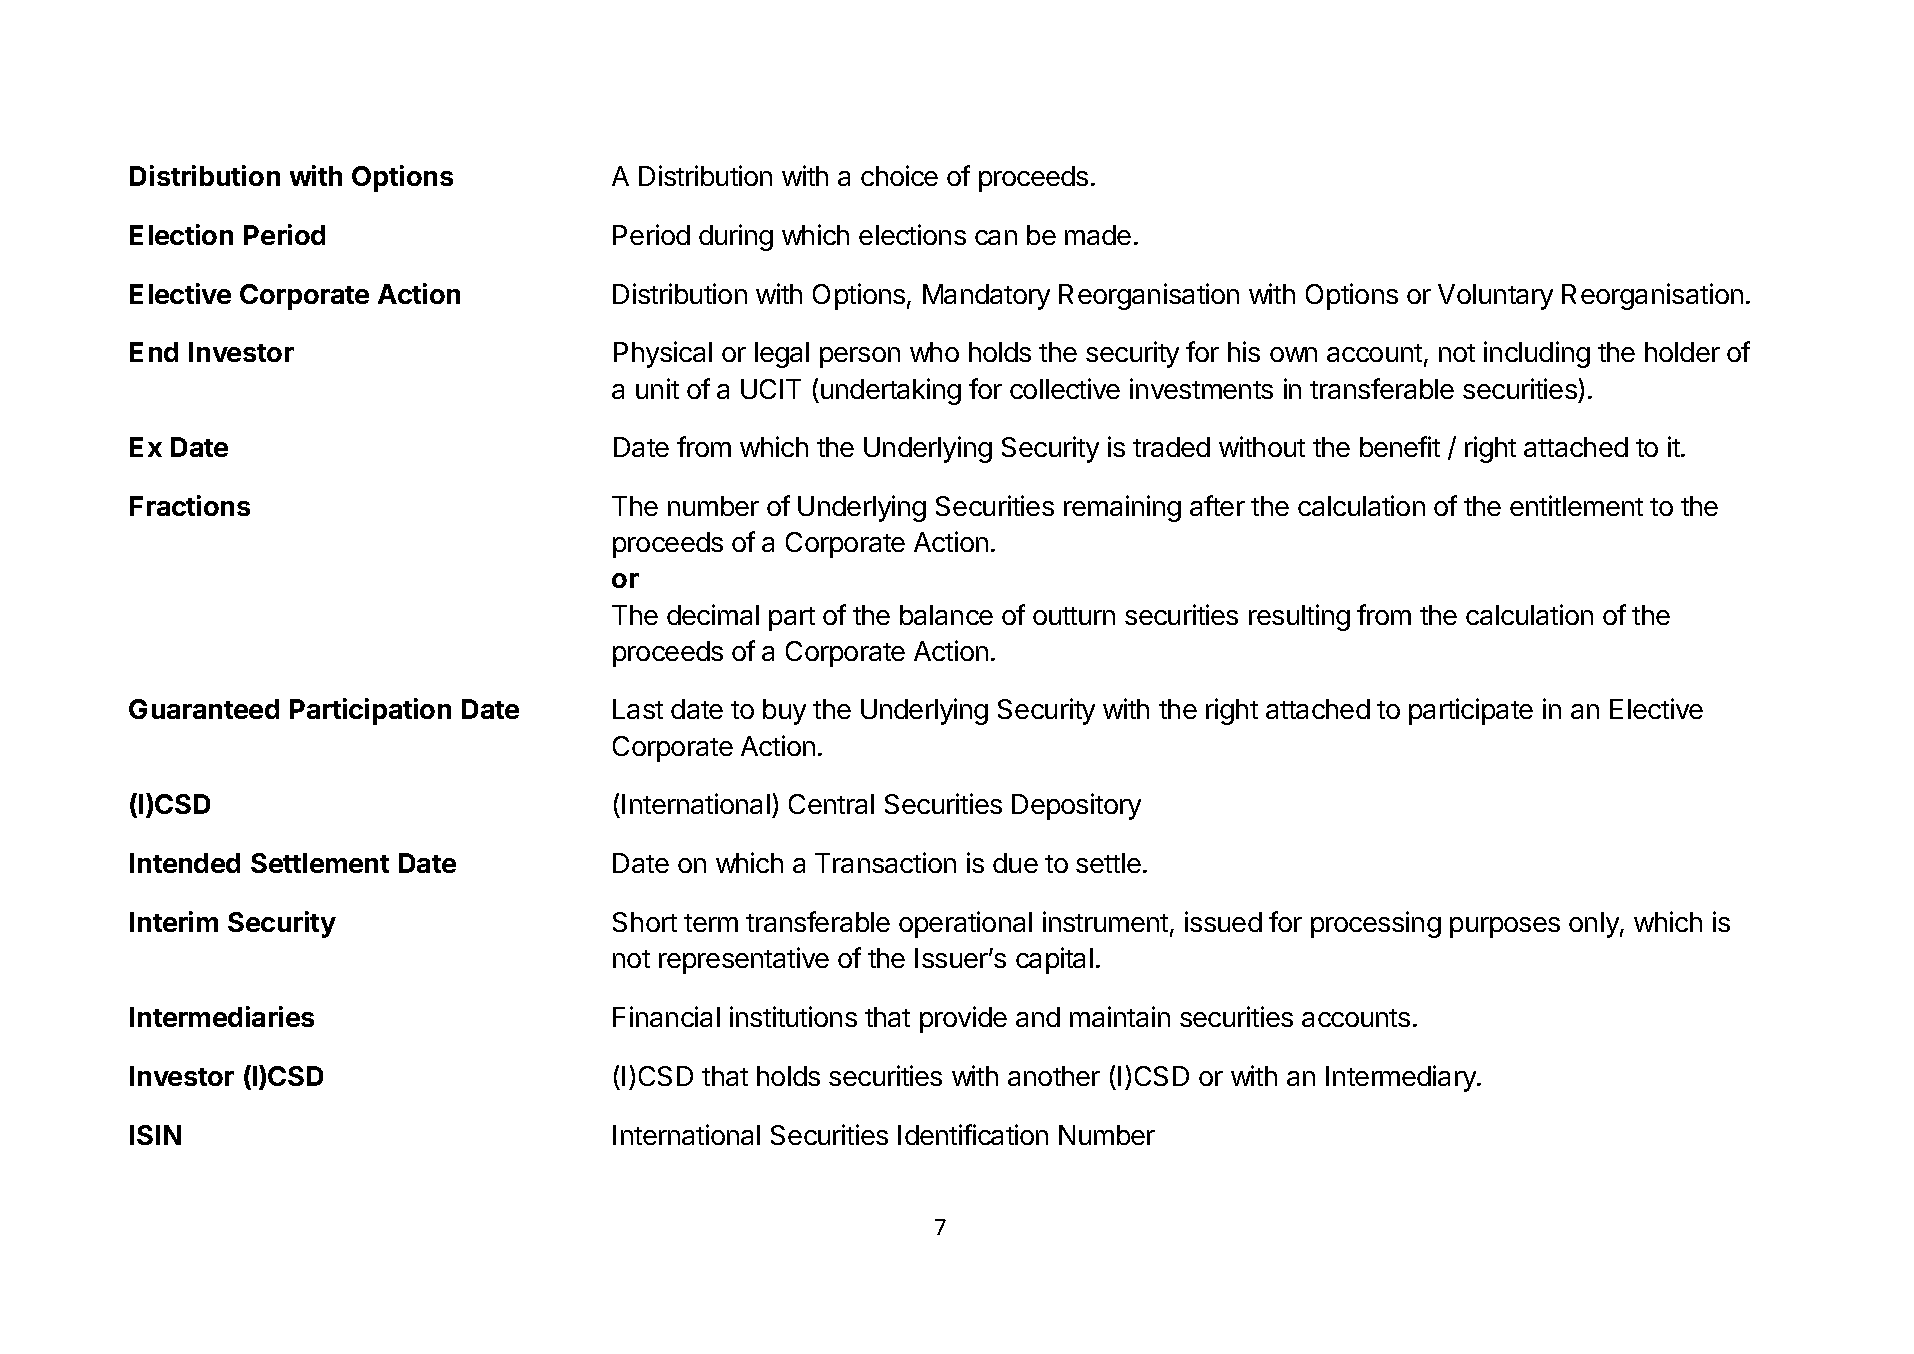 Image resolution: width=1914 pixels, height=1354 pixels. Describe the element at coordinates (1299, 617) in the screenshot. I see `resulting` at that location.
